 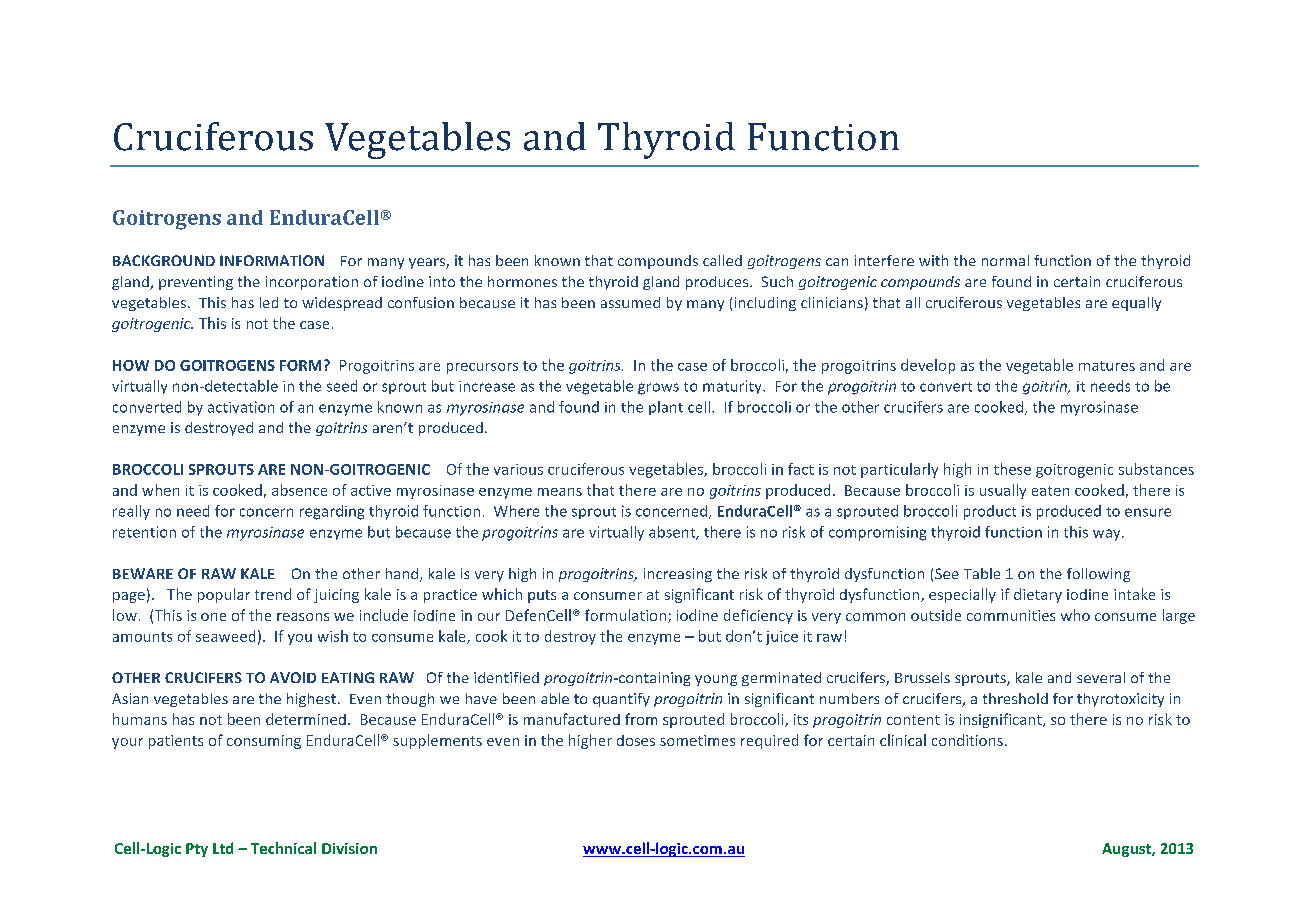 I want to click on normal, so click(x=1005, y=260).
